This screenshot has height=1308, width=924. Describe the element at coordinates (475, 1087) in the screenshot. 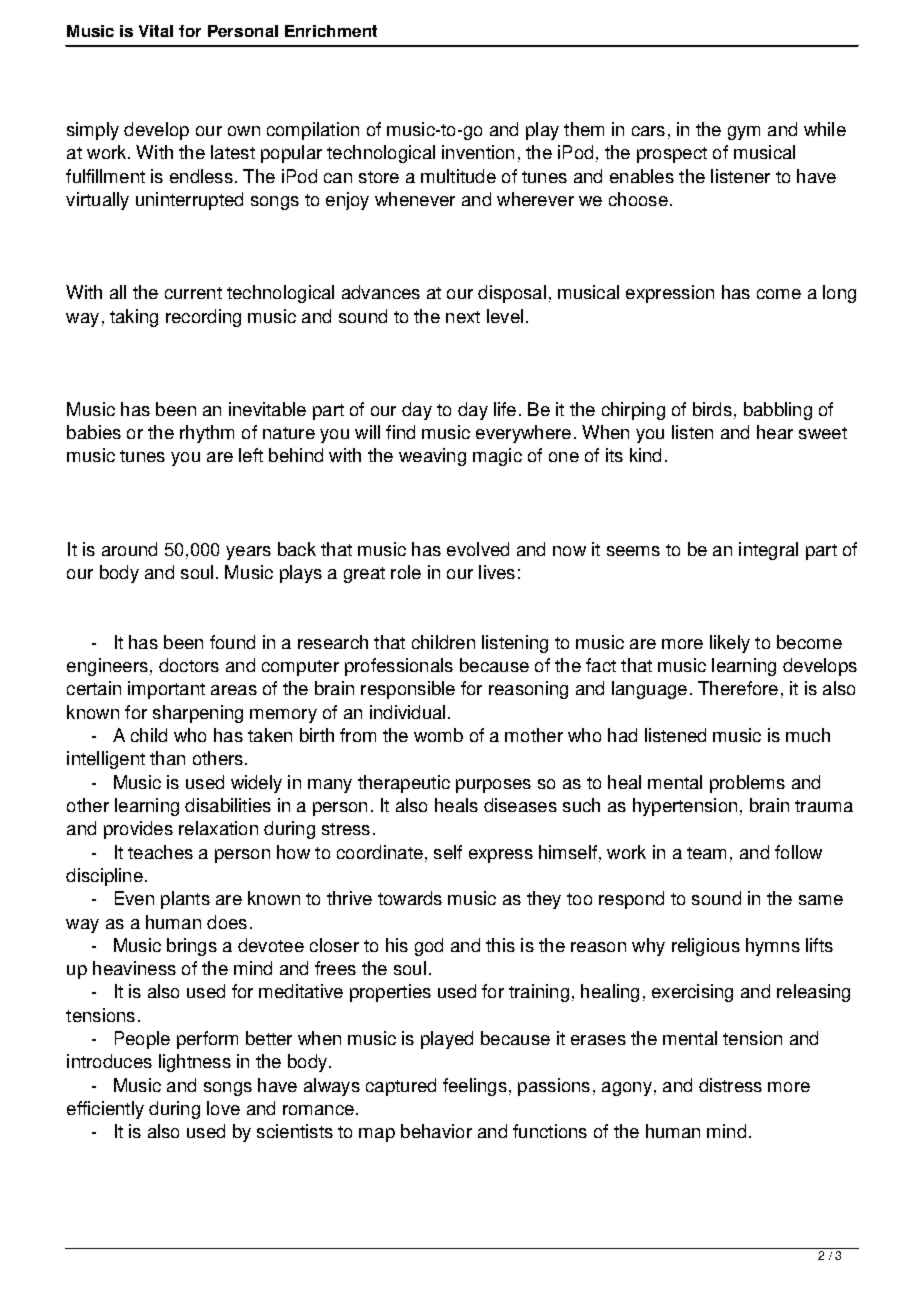

I see `feelings` at that location.
